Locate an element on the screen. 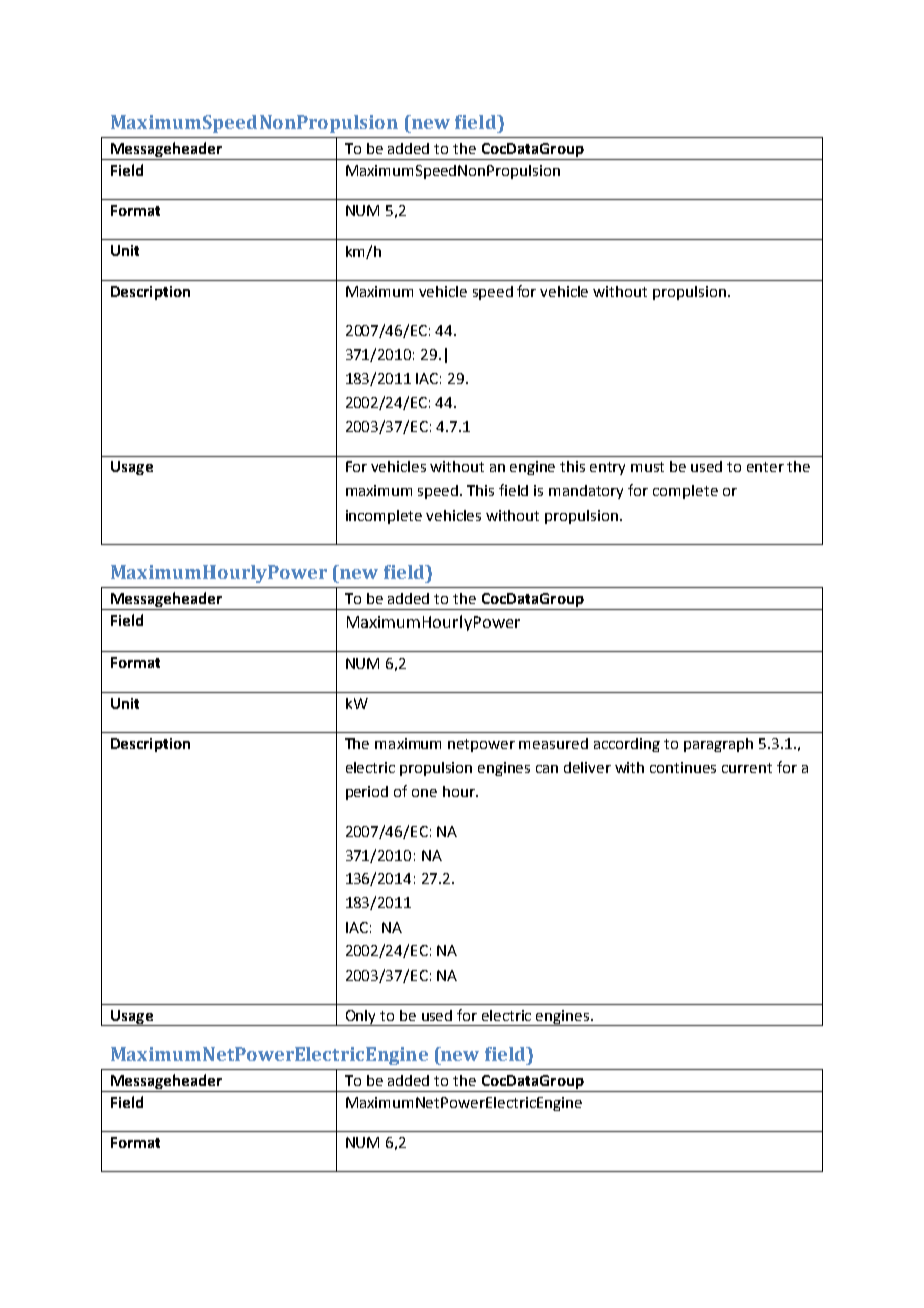 This screenshot has height=1308, width=924. current is located at coordinates (747, 768).
